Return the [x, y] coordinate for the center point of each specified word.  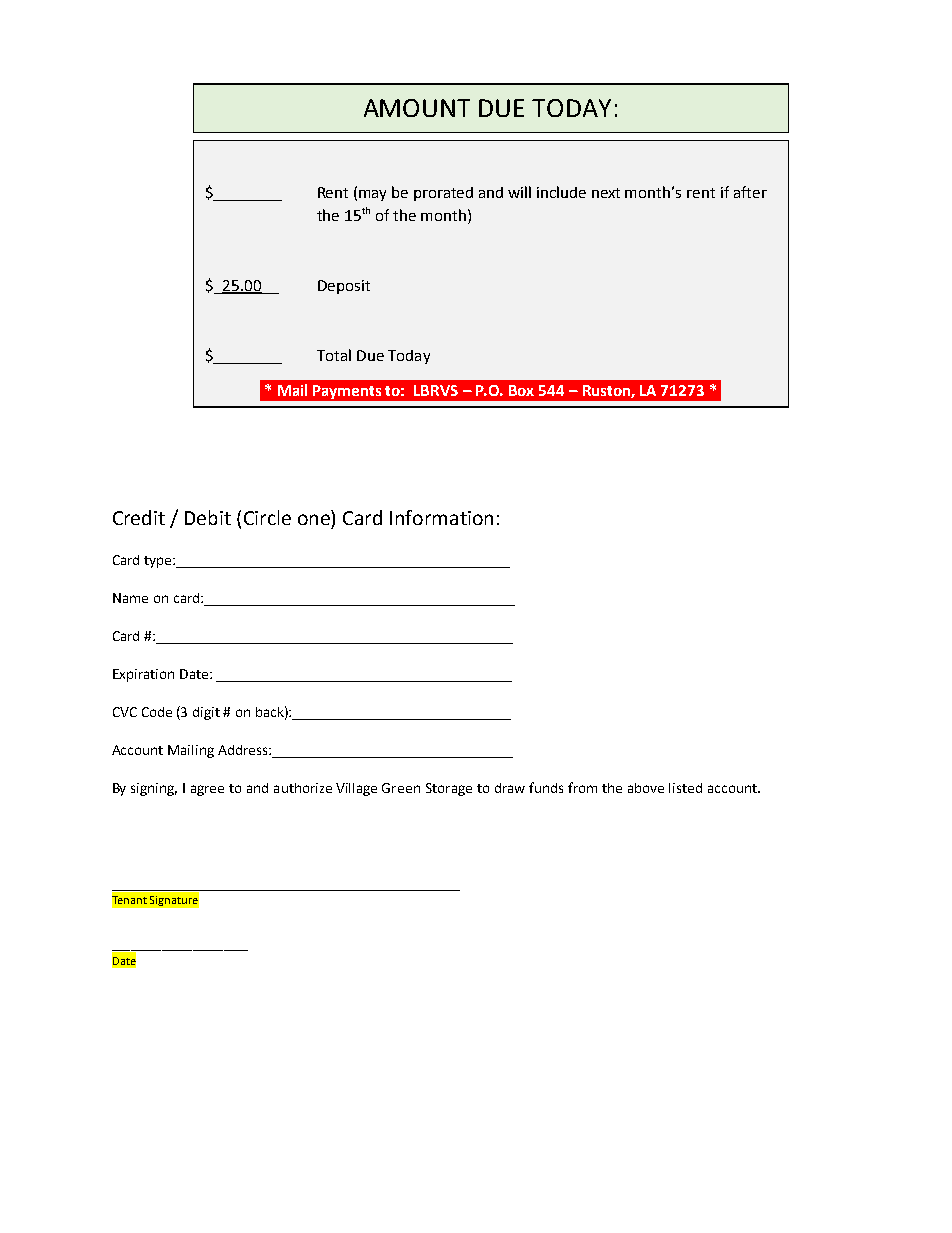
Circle [267, 517]
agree [207, 790]
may [372, 195]
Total [334, 355]
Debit [208, 517]
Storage [449, 789]
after [750, 192]
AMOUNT [417, 108]
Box [521, 390]
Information [441, 517]
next [606, 193]
